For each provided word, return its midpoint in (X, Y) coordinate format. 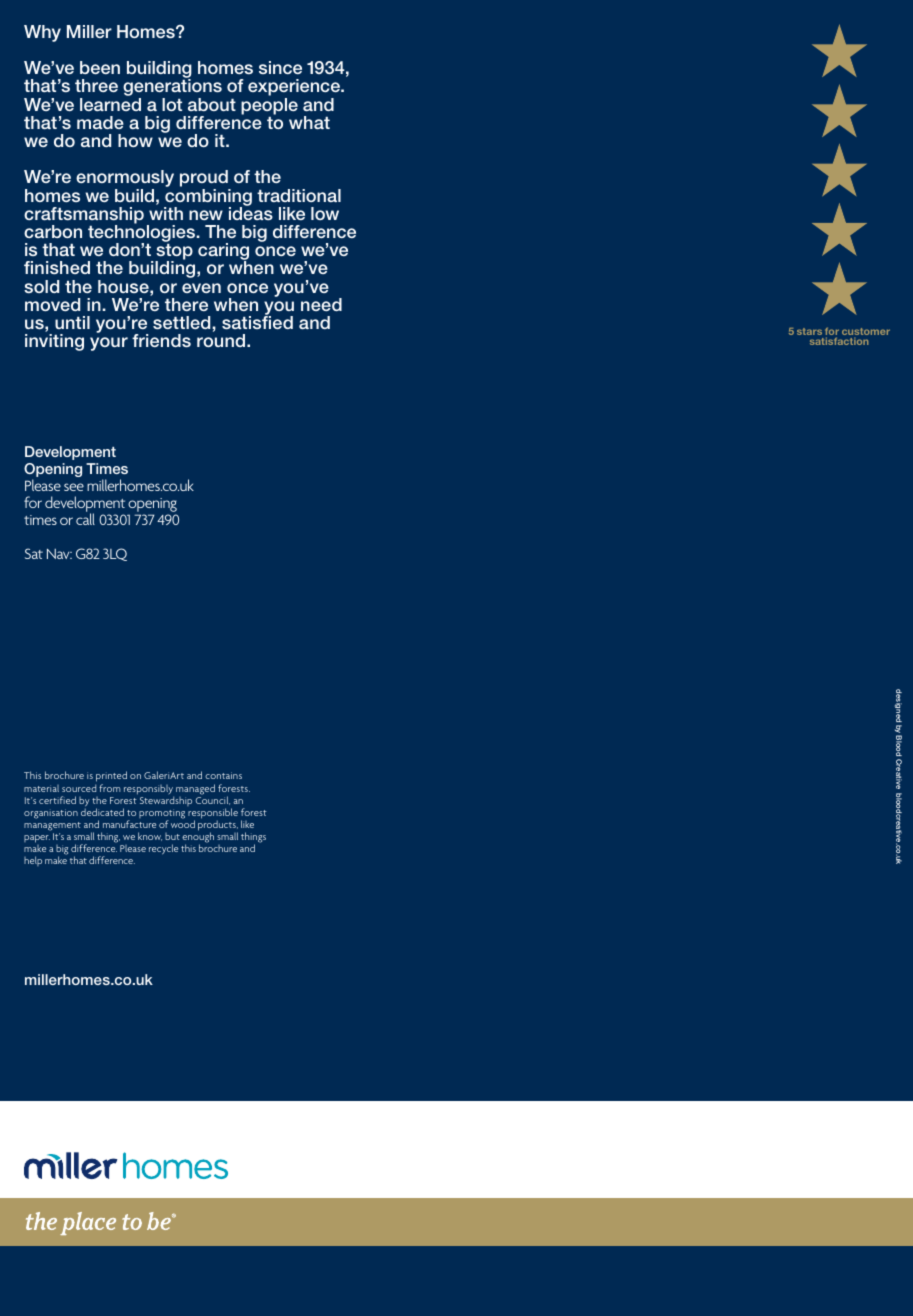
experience (295, 89)
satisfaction (839, 341)
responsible (213, 814)
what (309, 122)
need (321, 304)
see (74, 487)
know (150, 836)
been (100, 67)
